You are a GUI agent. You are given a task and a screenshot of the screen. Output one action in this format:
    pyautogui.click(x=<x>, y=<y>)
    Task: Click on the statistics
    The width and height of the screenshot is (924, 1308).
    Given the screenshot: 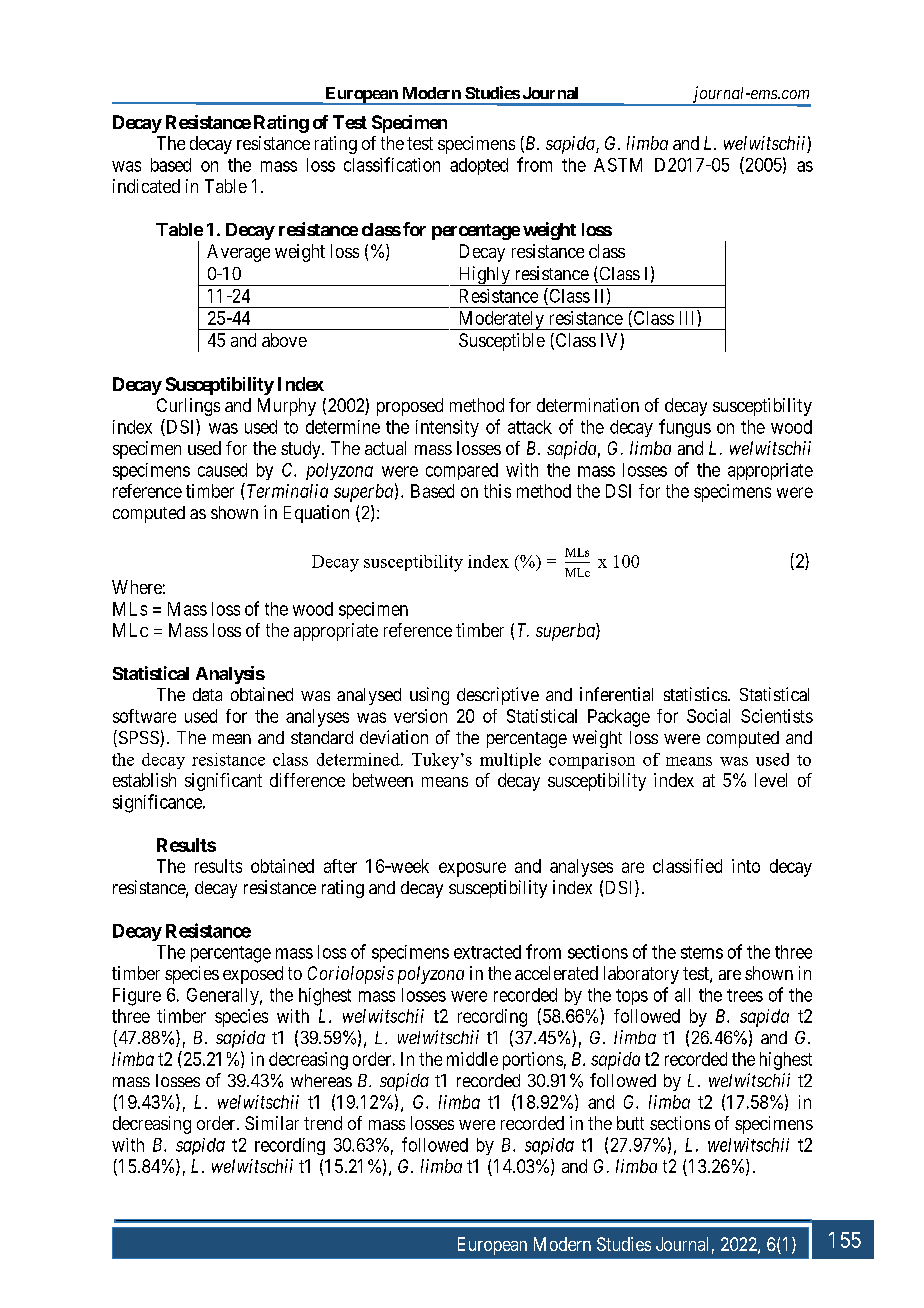 What is the action you would take?
    pyautogui.click(x=695, y=694)
